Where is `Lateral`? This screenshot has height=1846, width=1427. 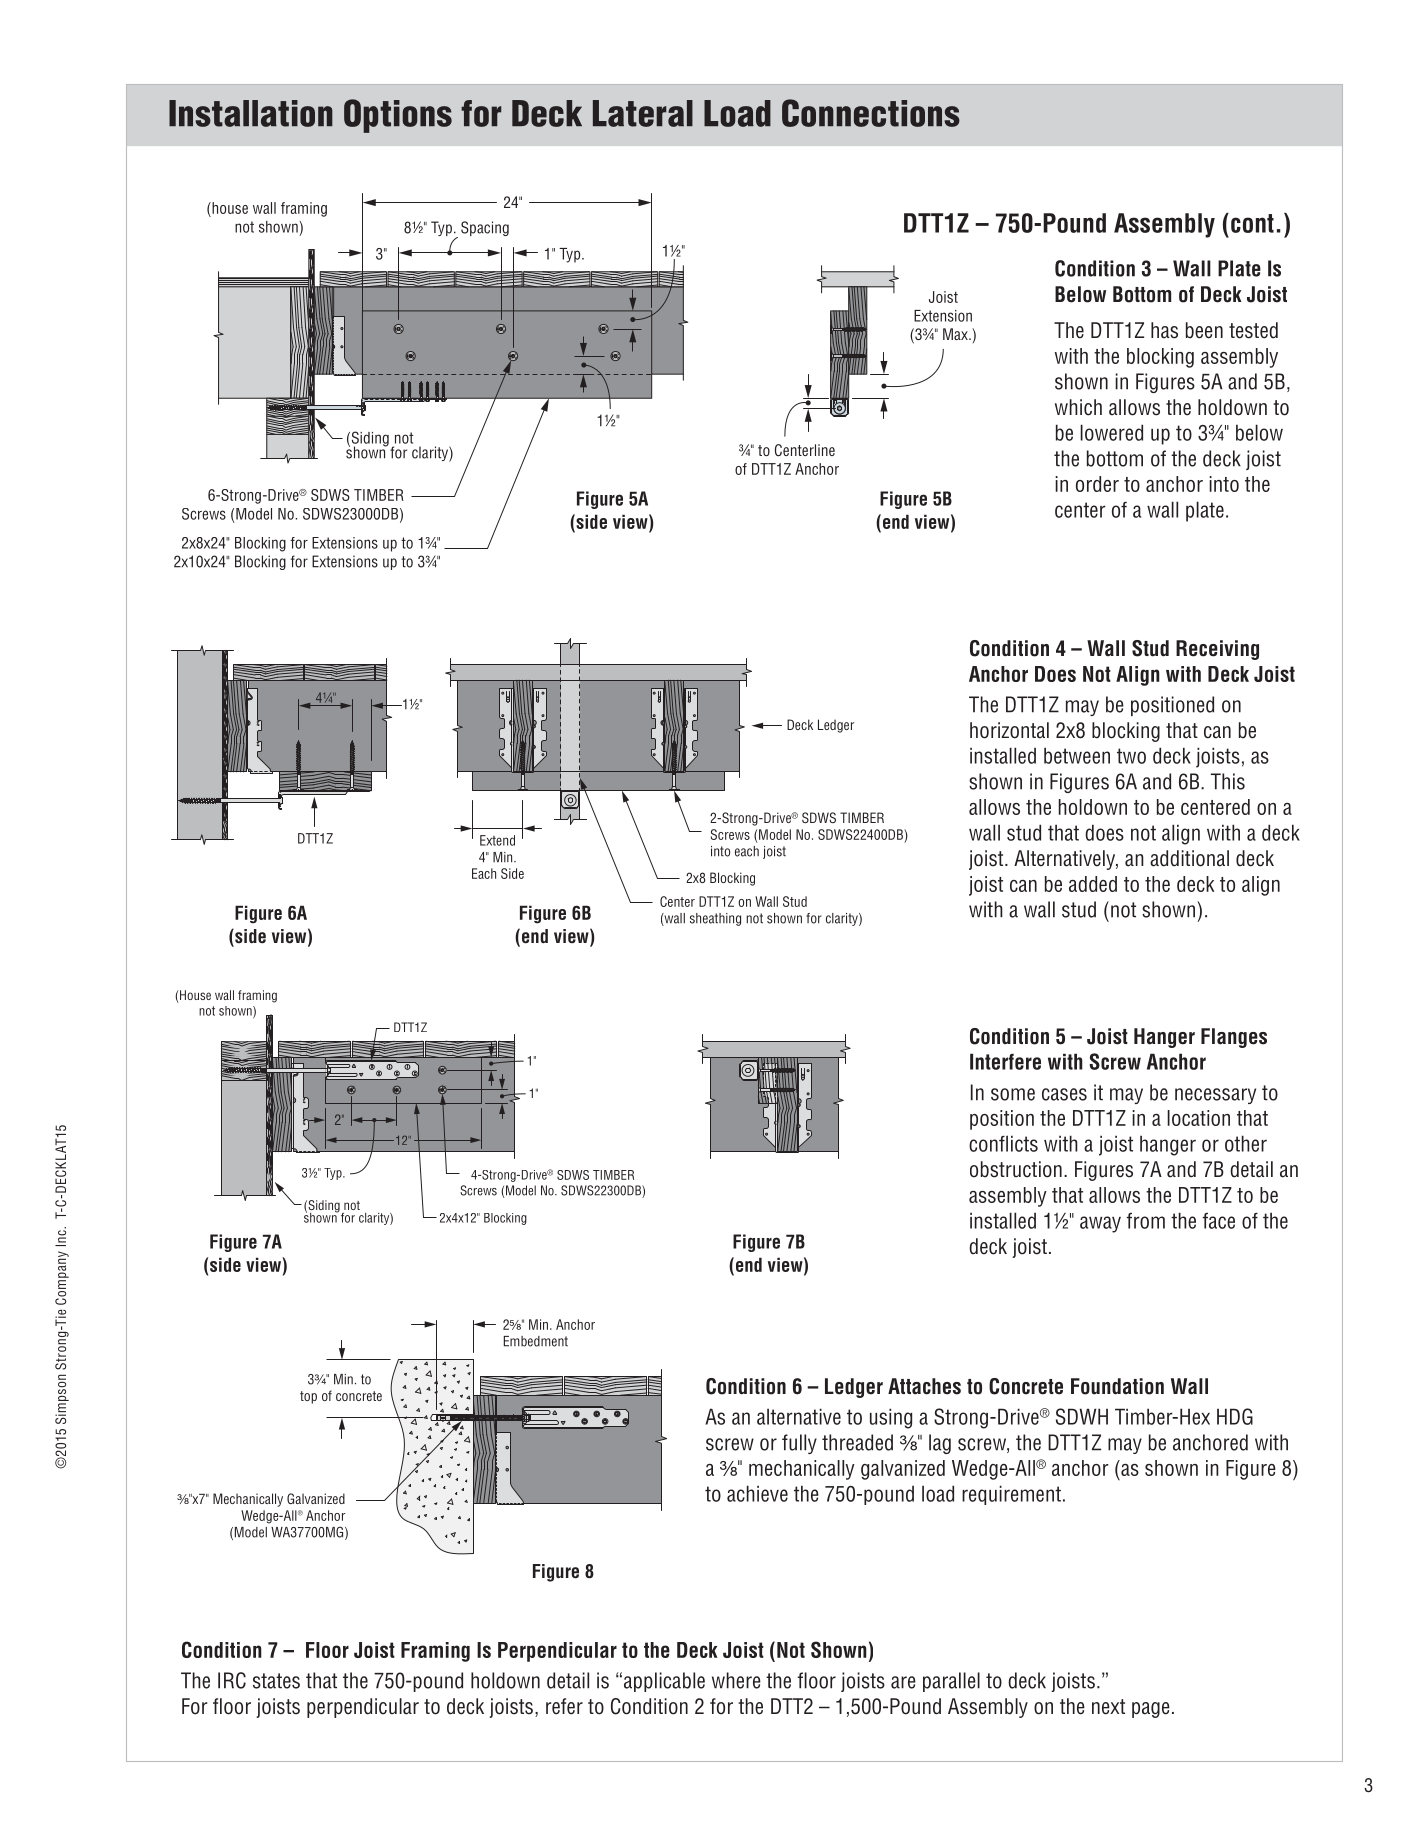
Lateral is located at coordinates (643, 113).
